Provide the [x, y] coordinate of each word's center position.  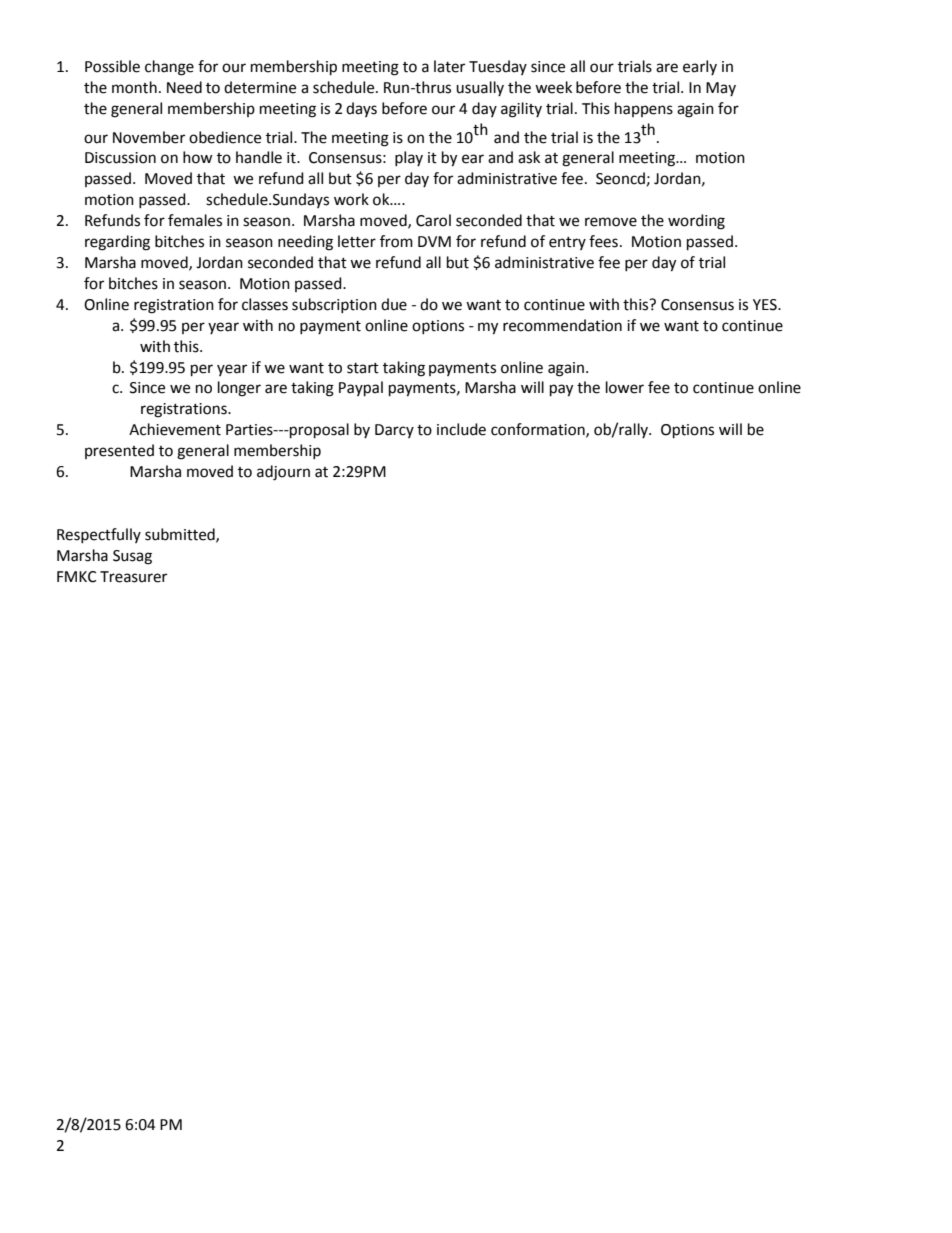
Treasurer [133, 577]
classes [265, 304]
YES [766, 305]
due [394, 304]
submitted [181, 535]
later [449, 66]
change [169, 68]
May [721, 89]
